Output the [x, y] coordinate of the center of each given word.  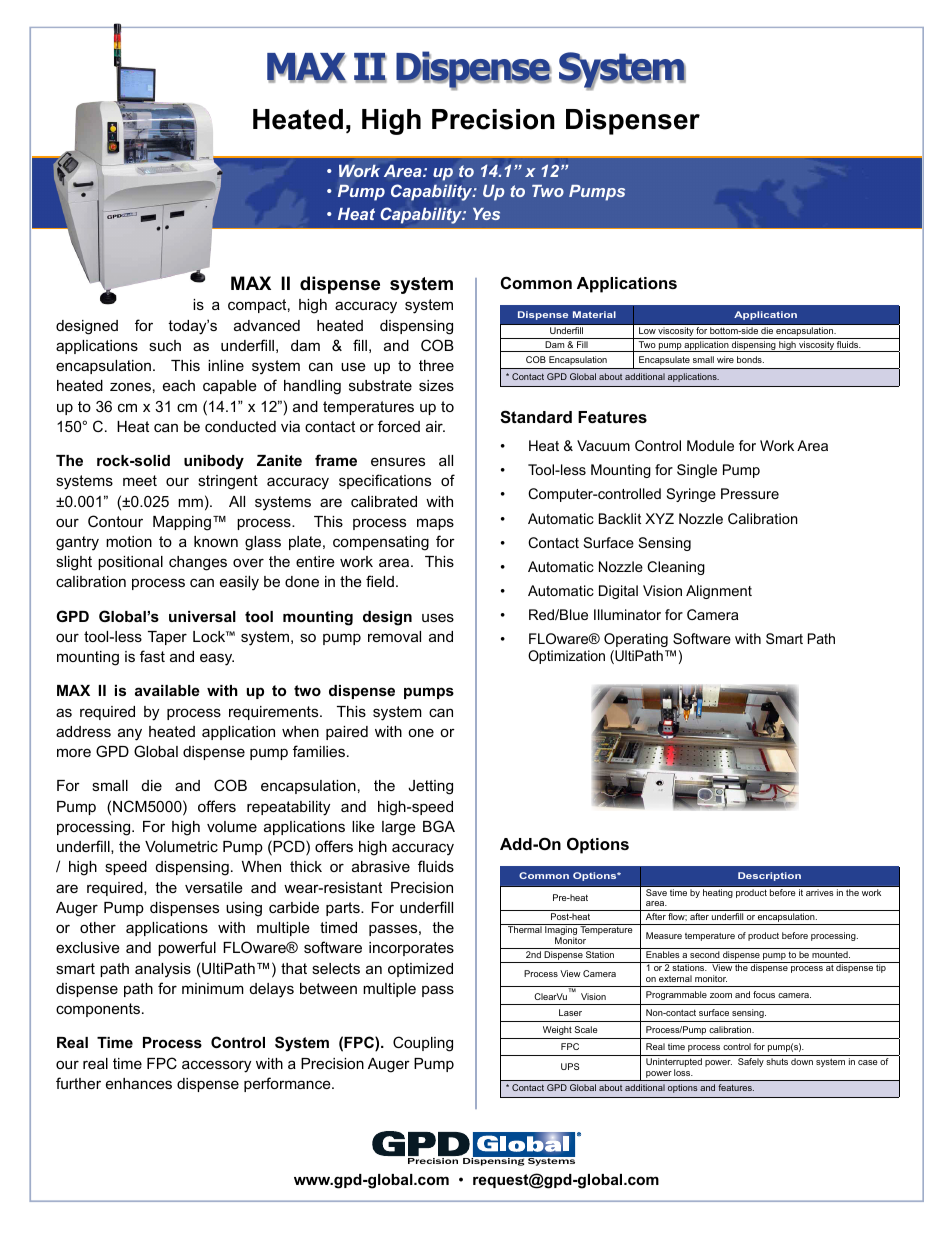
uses [438, 617]
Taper [167, 638]
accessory [216, 1066]
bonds [750, 359]
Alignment [719, 592]
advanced [267, 325]
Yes [486, 214]
